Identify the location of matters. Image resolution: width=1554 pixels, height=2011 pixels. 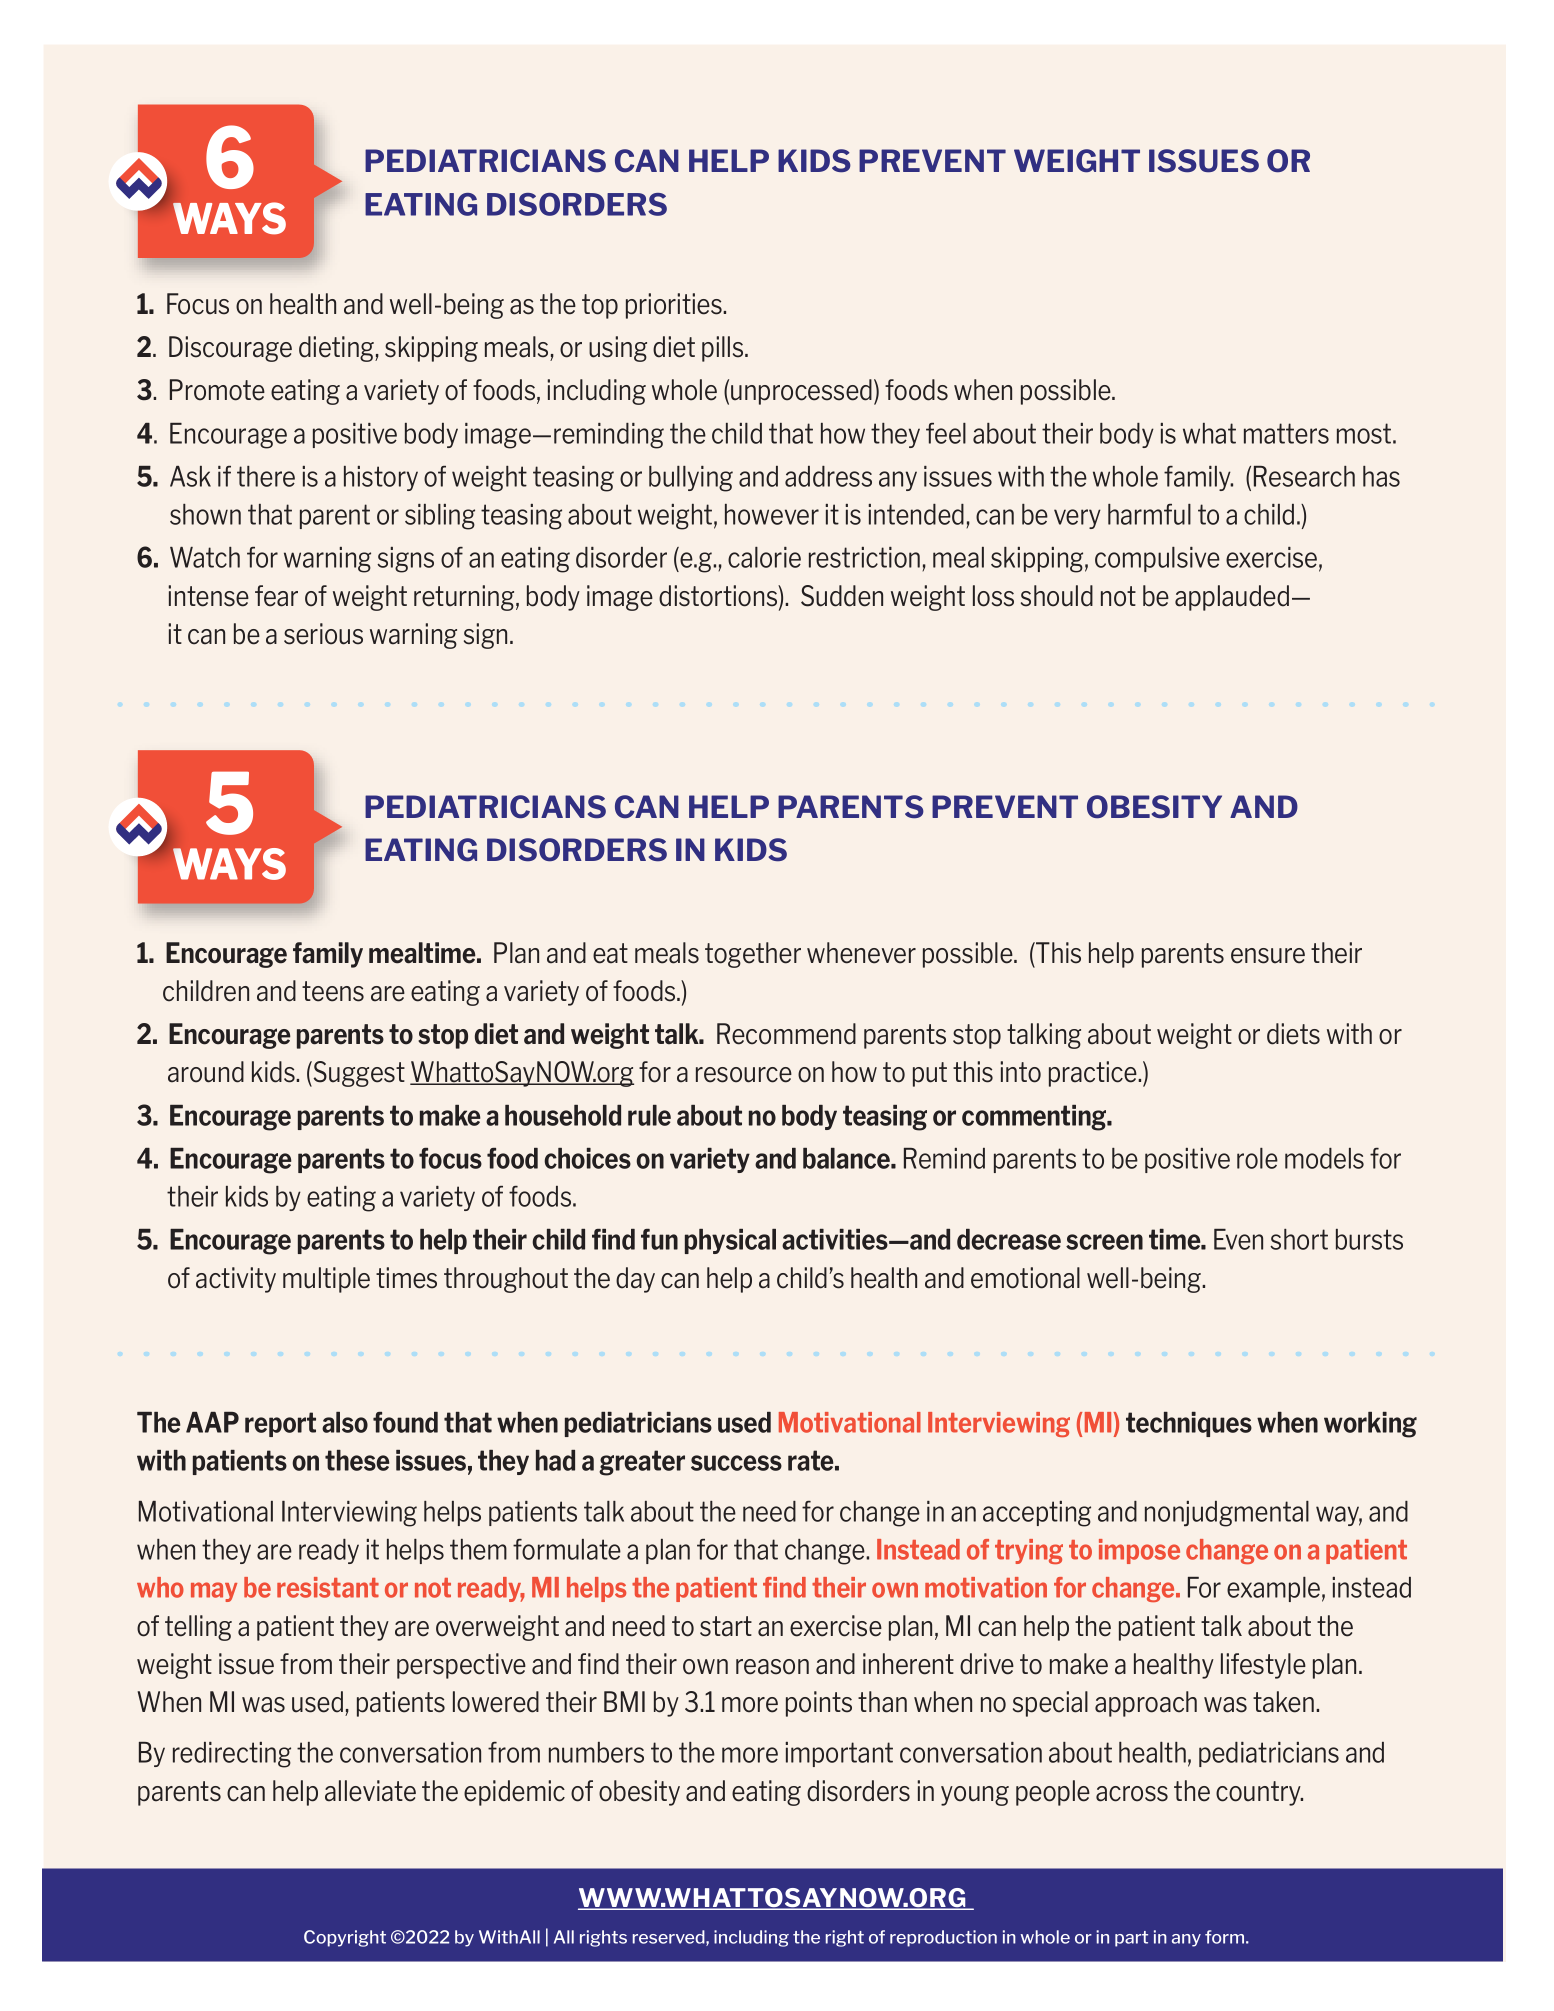
(1286, 433).
